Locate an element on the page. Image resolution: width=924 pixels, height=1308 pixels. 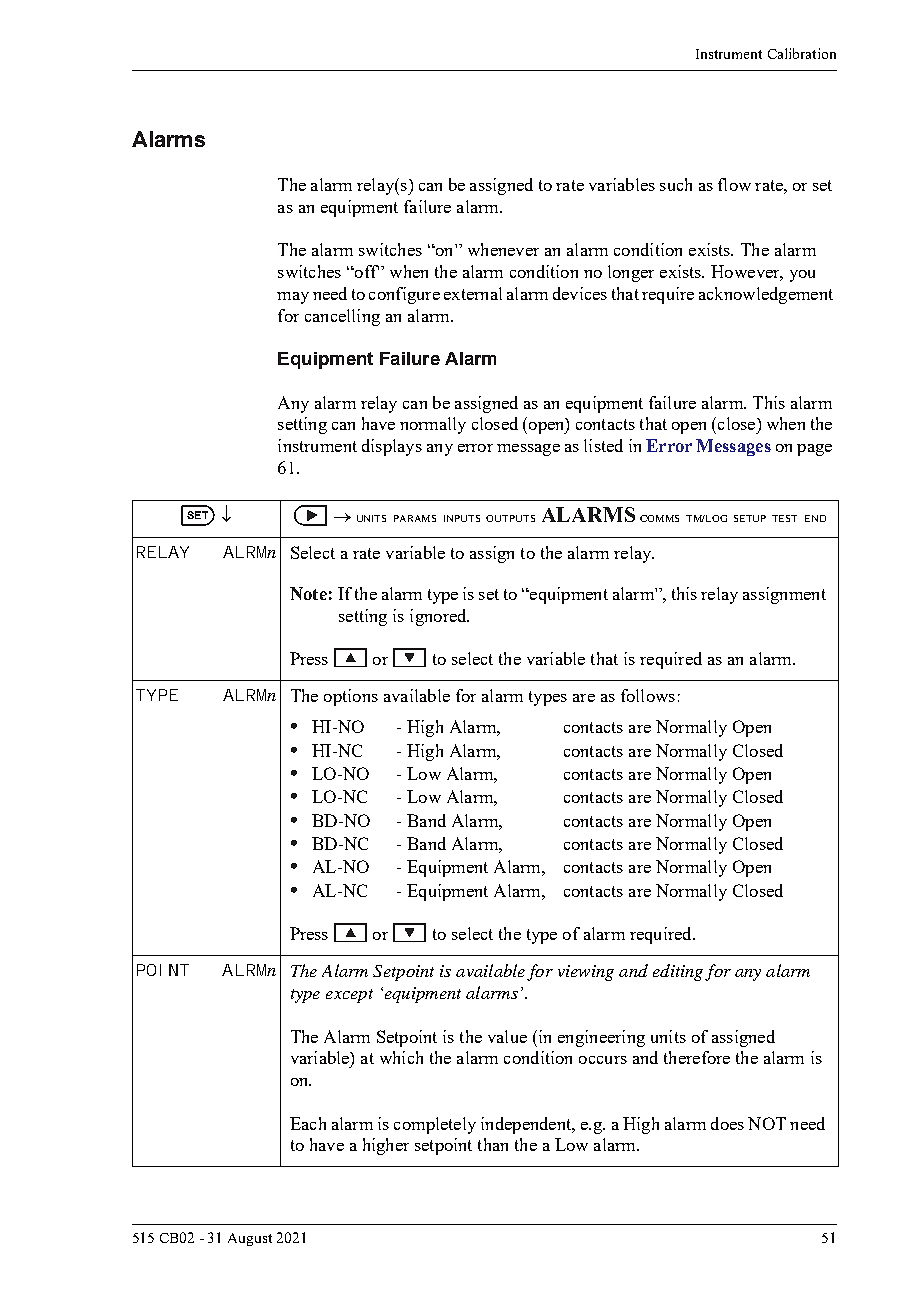
ignored is located at coordinates (439, 617).
